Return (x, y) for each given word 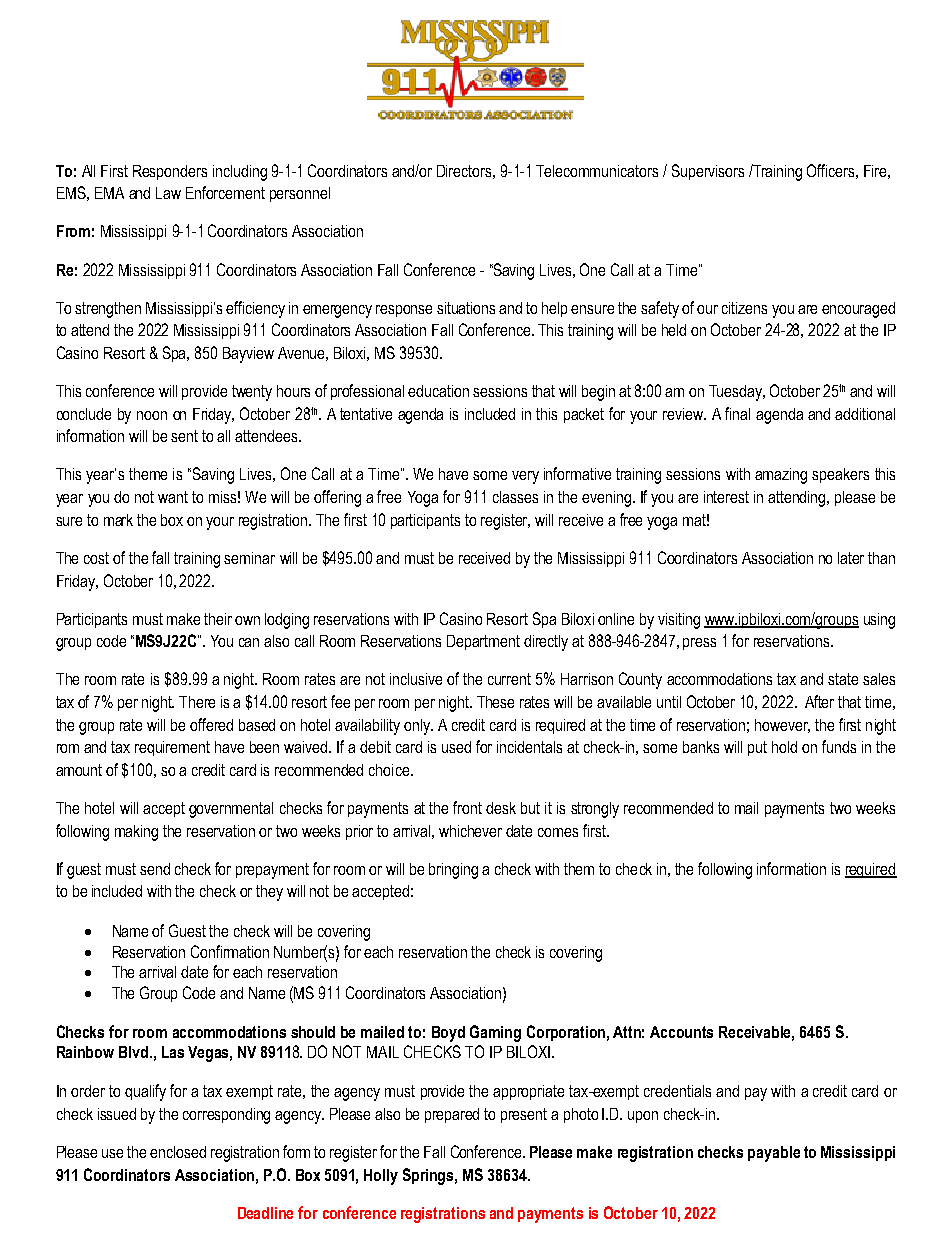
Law (168, 193)
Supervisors (708, 172)
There (197, 702)
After (819, 701)
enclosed (178, 1152)
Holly (381, 1177)
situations (466, 308)
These (495, 702)
